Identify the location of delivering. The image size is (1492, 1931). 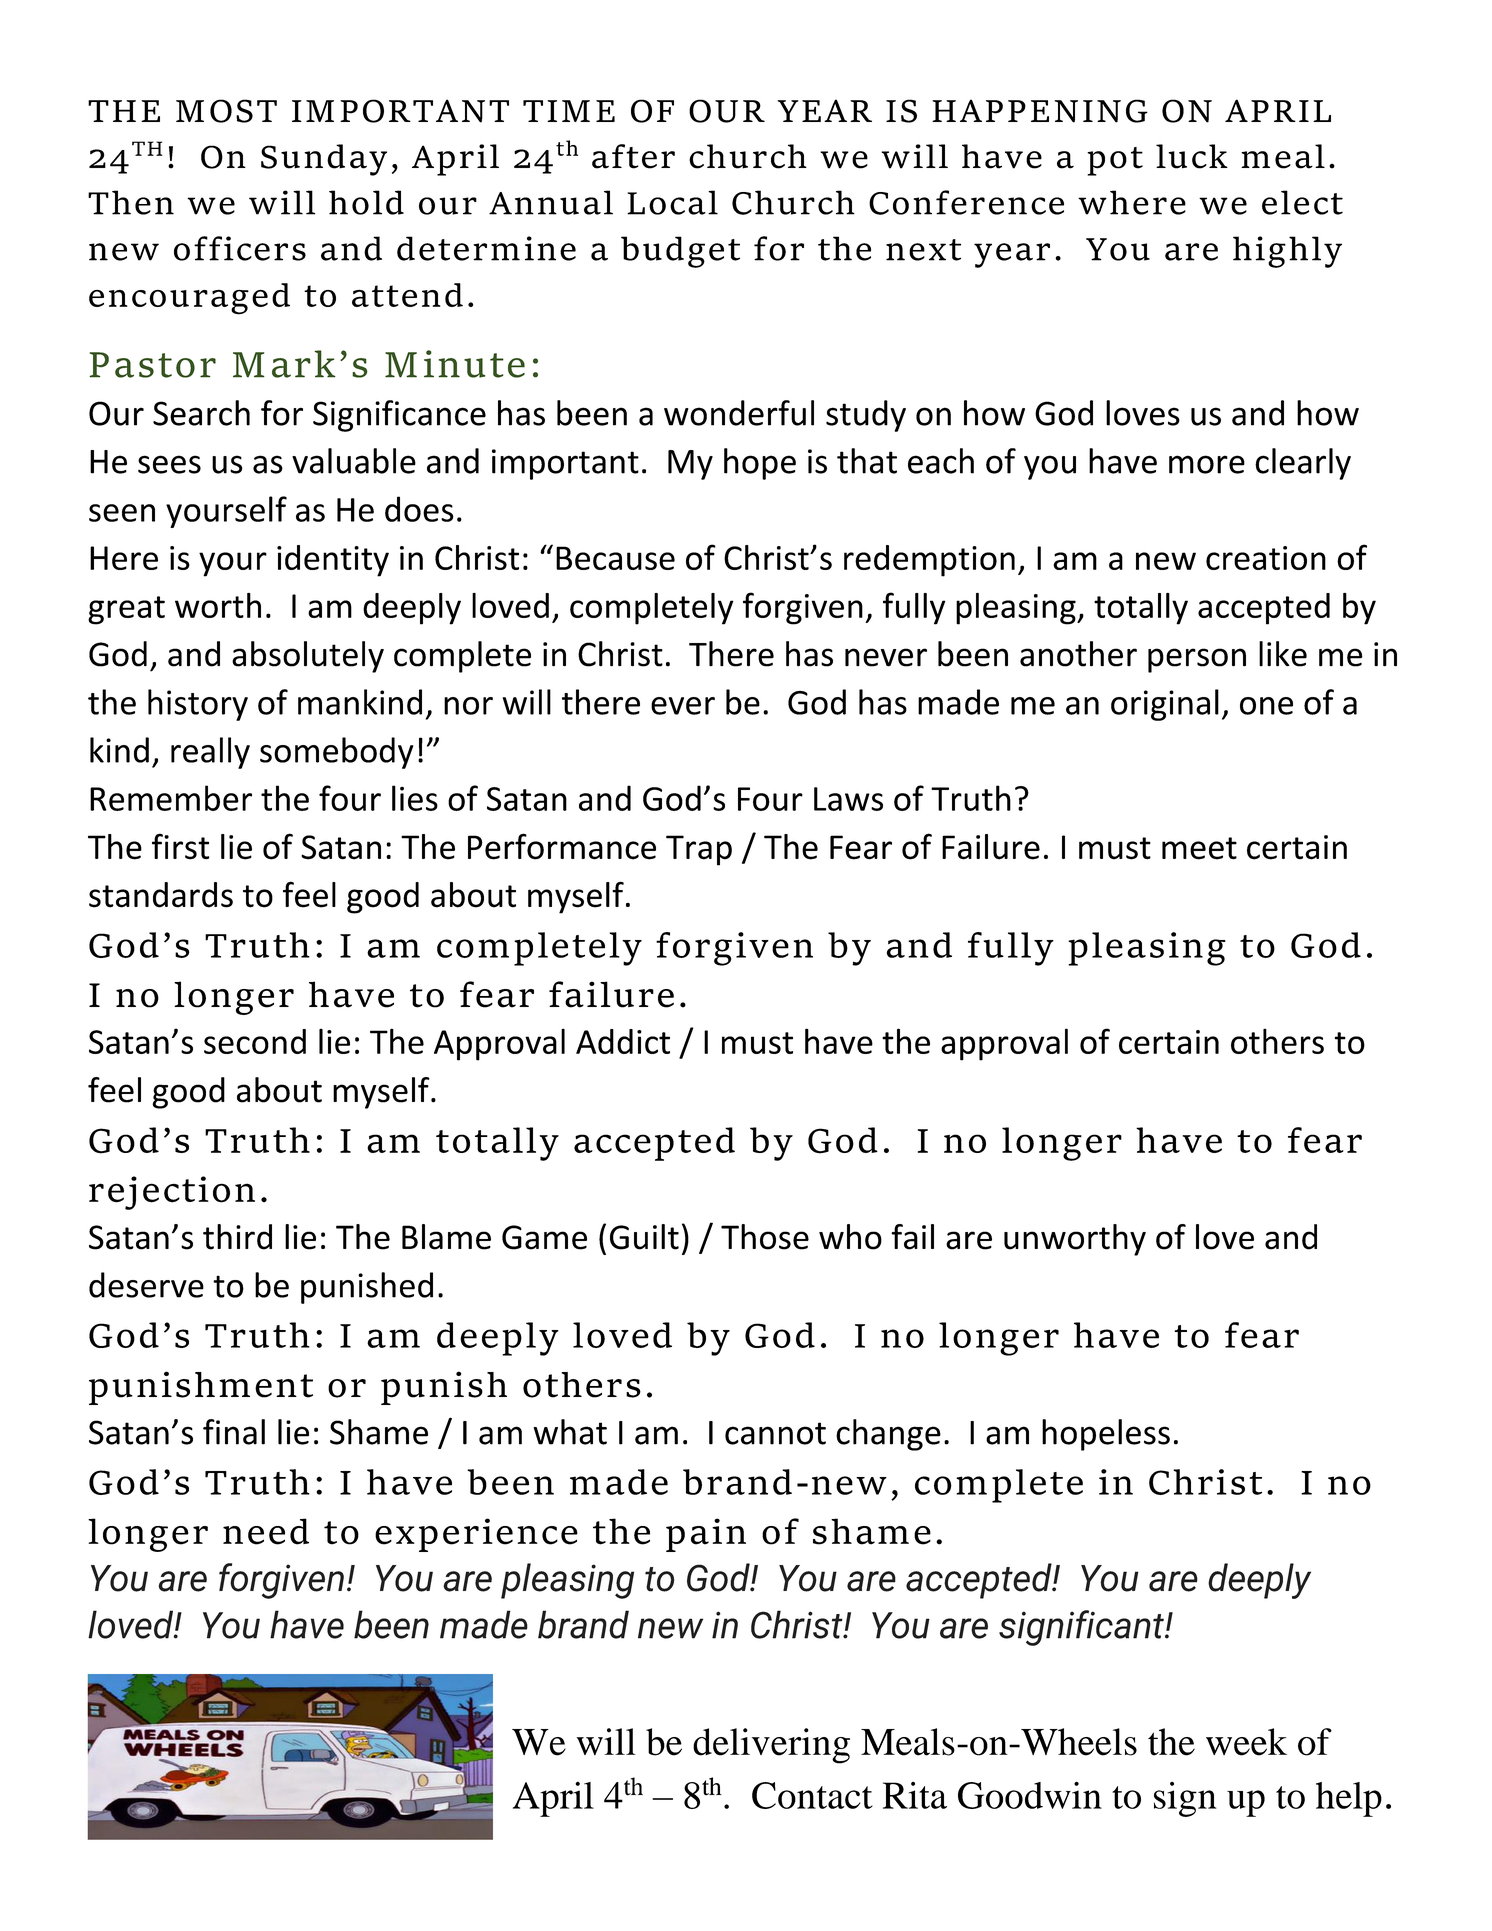
(771, 1746).
